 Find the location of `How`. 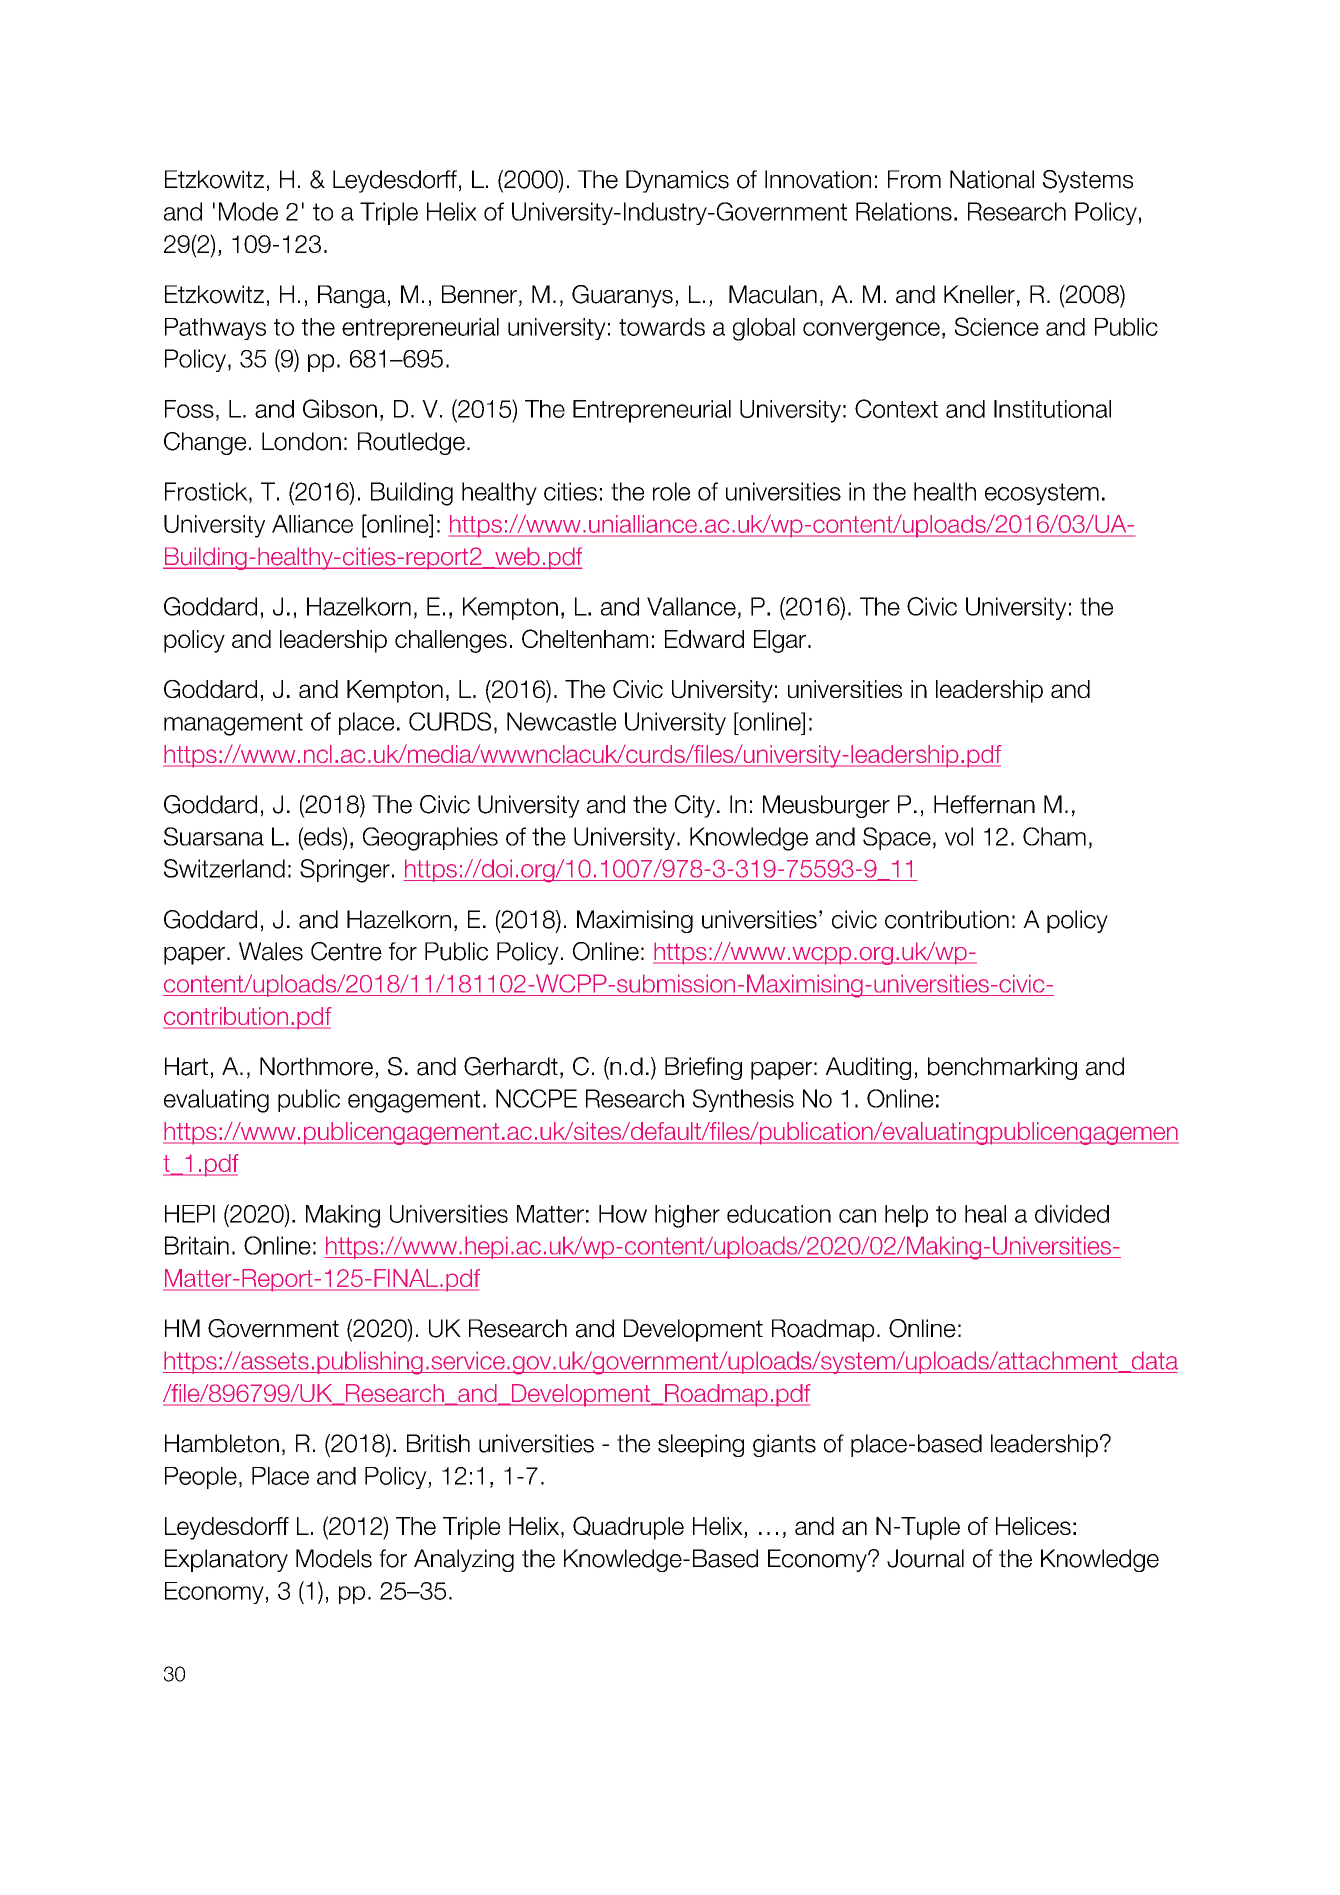

How is located at coordinates (623, 1214).
